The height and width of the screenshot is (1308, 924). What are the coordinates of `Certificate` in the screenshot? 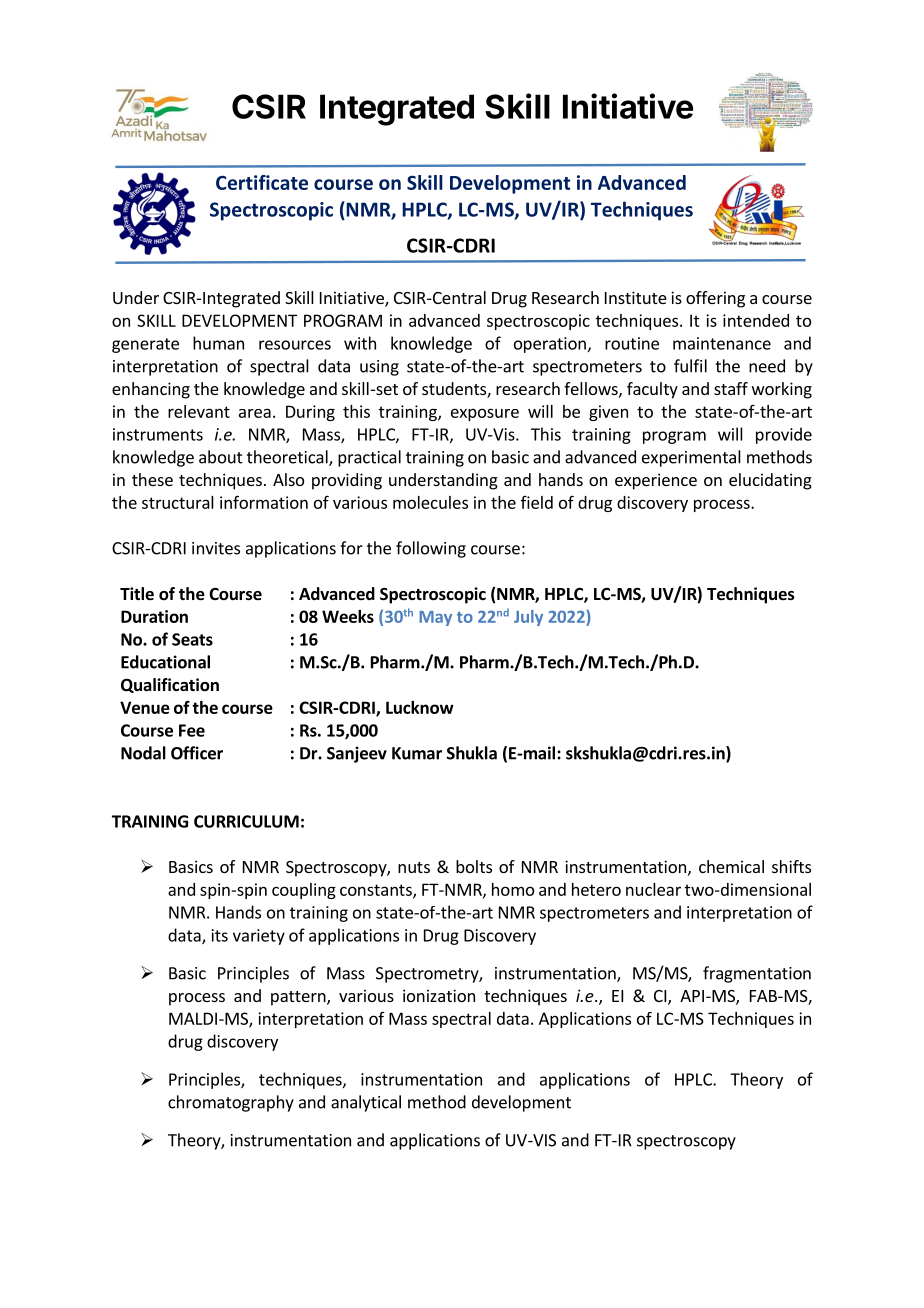 It's located at (262, 182).
